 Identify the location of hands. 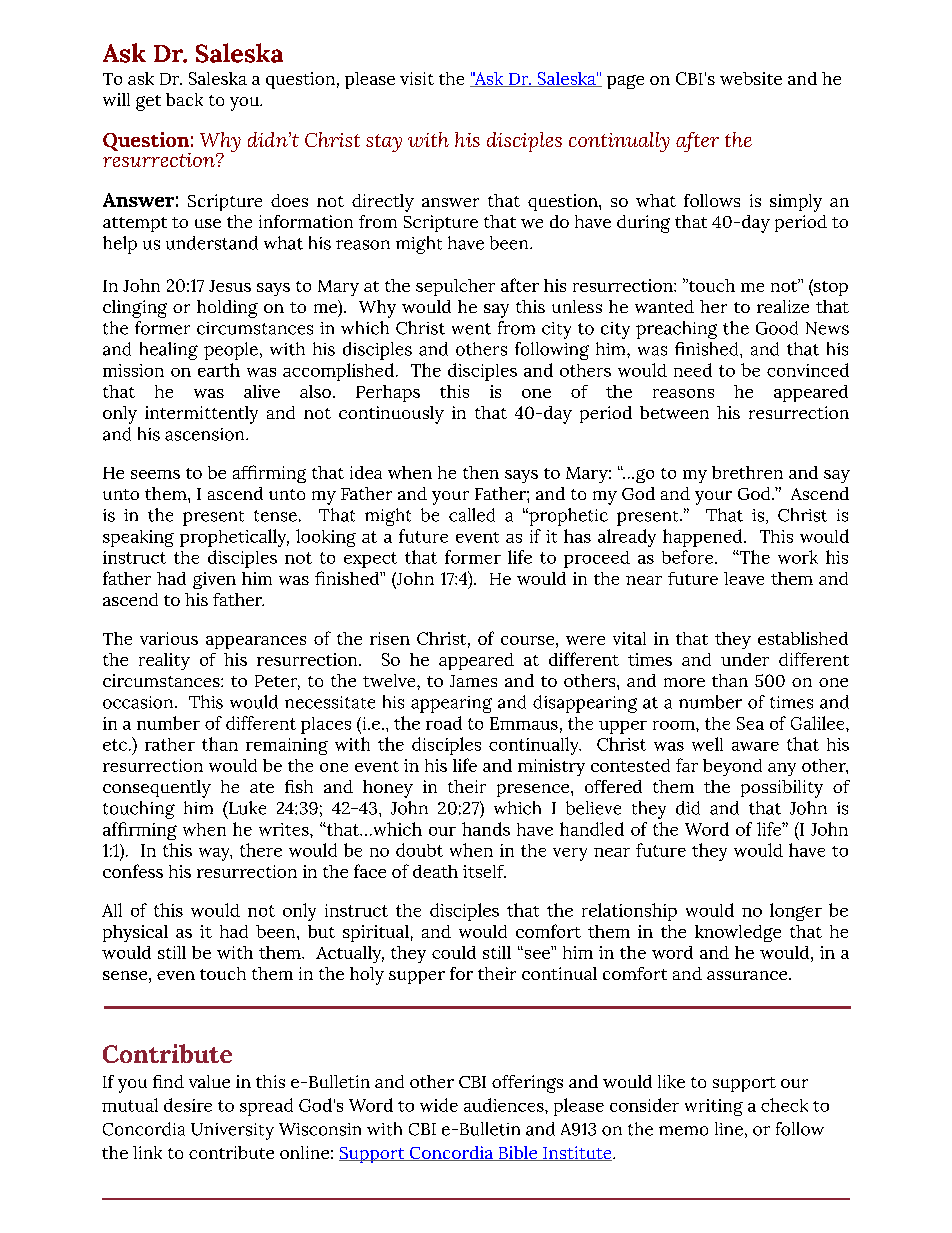
(486, 829).
